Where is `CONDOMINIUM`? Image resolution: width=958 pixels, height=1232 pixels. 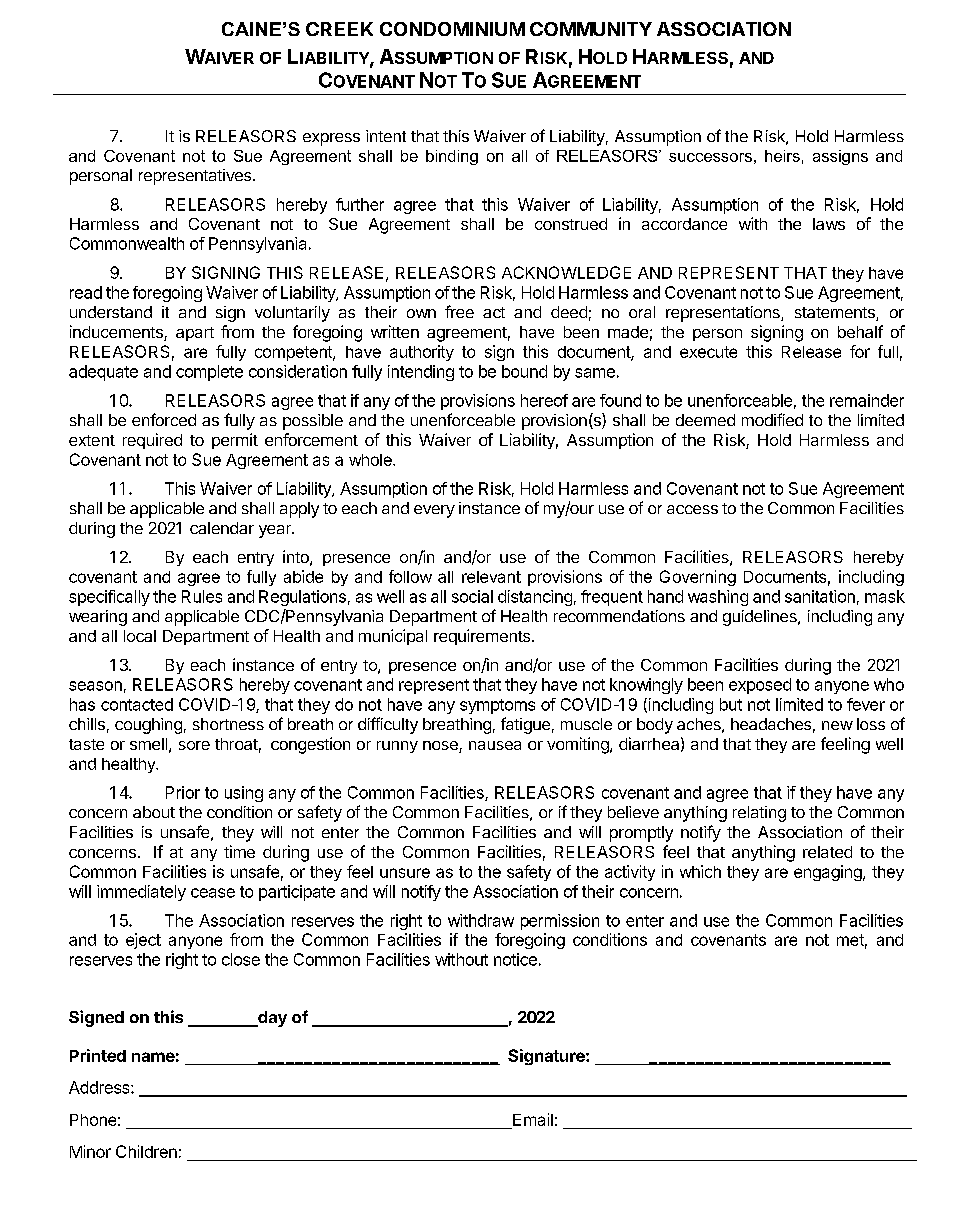
CONDOMINIUM is located at coordinates (452, 29).
